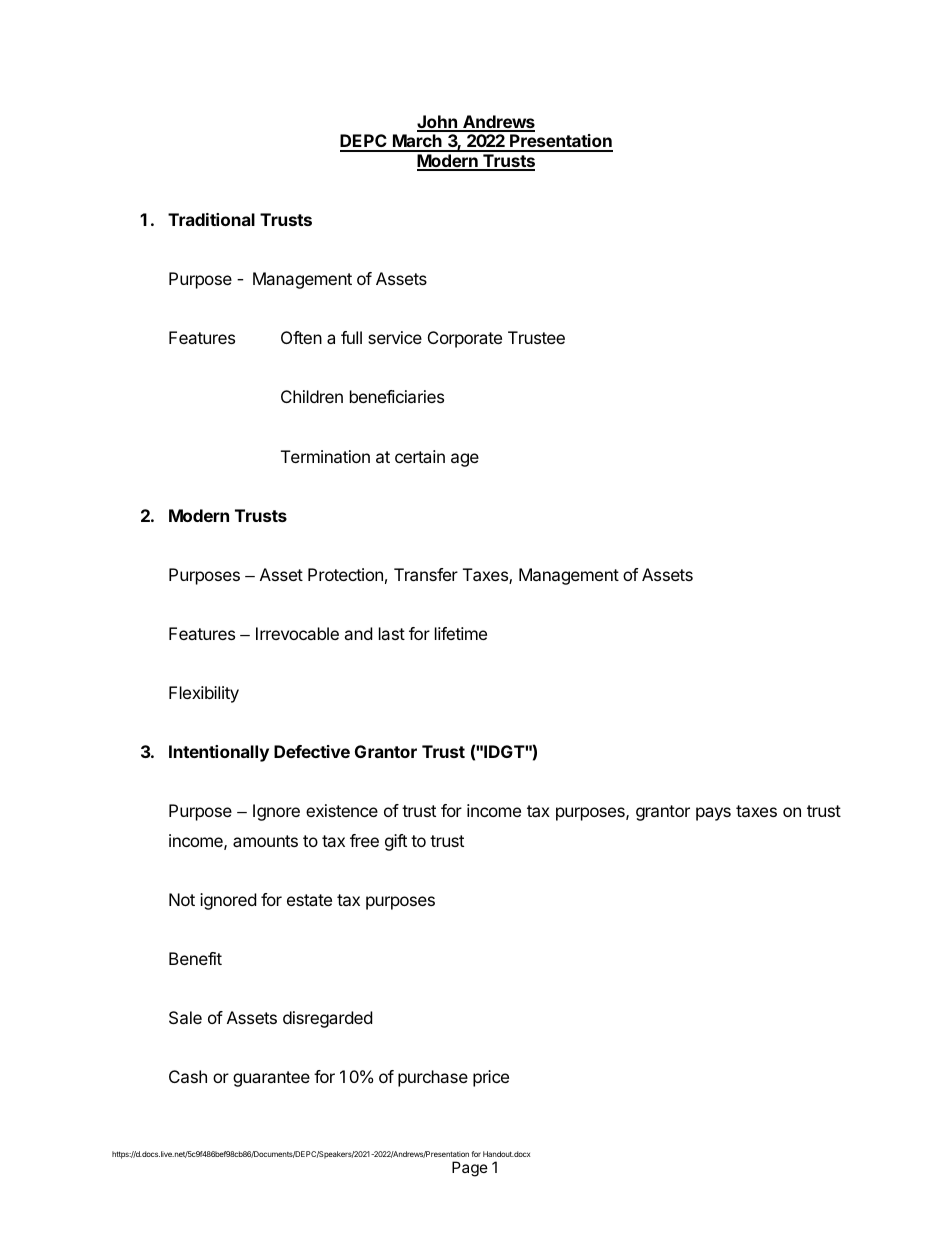 This screenshot has height=1233, width=952. Describe the element at coordinates (426, 574) in the screenshot. I see `Transfer` at that location.
